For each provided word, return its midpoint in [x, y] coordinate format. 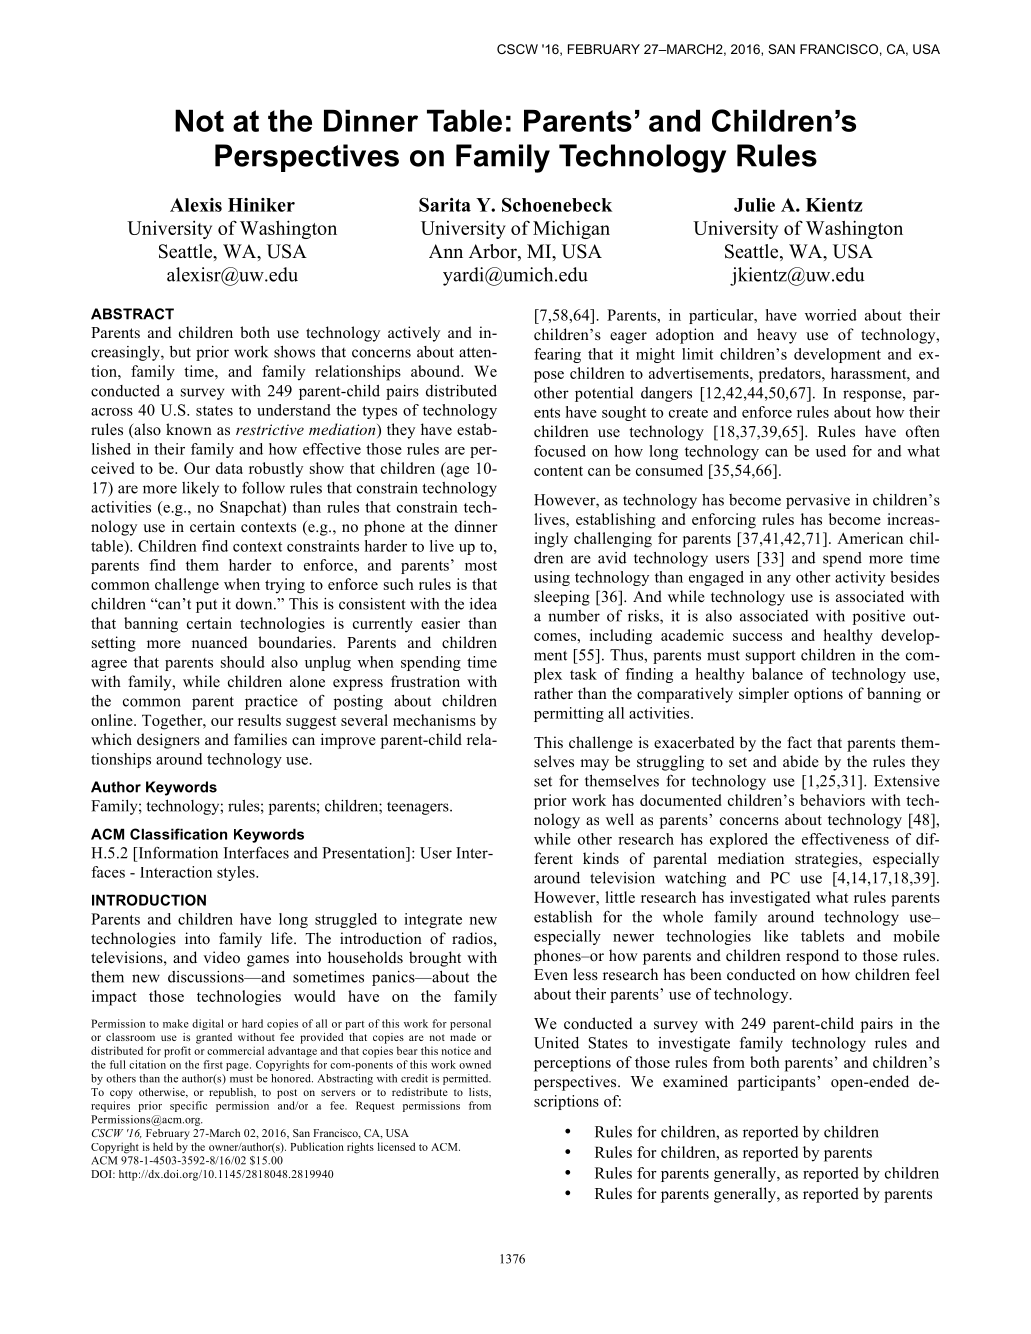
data [229, 468]
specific [188, 1106]
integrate [433, 920]
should [243, 662]
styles [237, 873]
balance [777, 674]
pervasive [818, 501]
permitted [467, 1079]
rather [553, 693]
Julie [754, 205]
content [558, 471]
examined [695, 1081]
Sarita [445, 205]
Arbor [494, 252]
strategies [827, 860]
